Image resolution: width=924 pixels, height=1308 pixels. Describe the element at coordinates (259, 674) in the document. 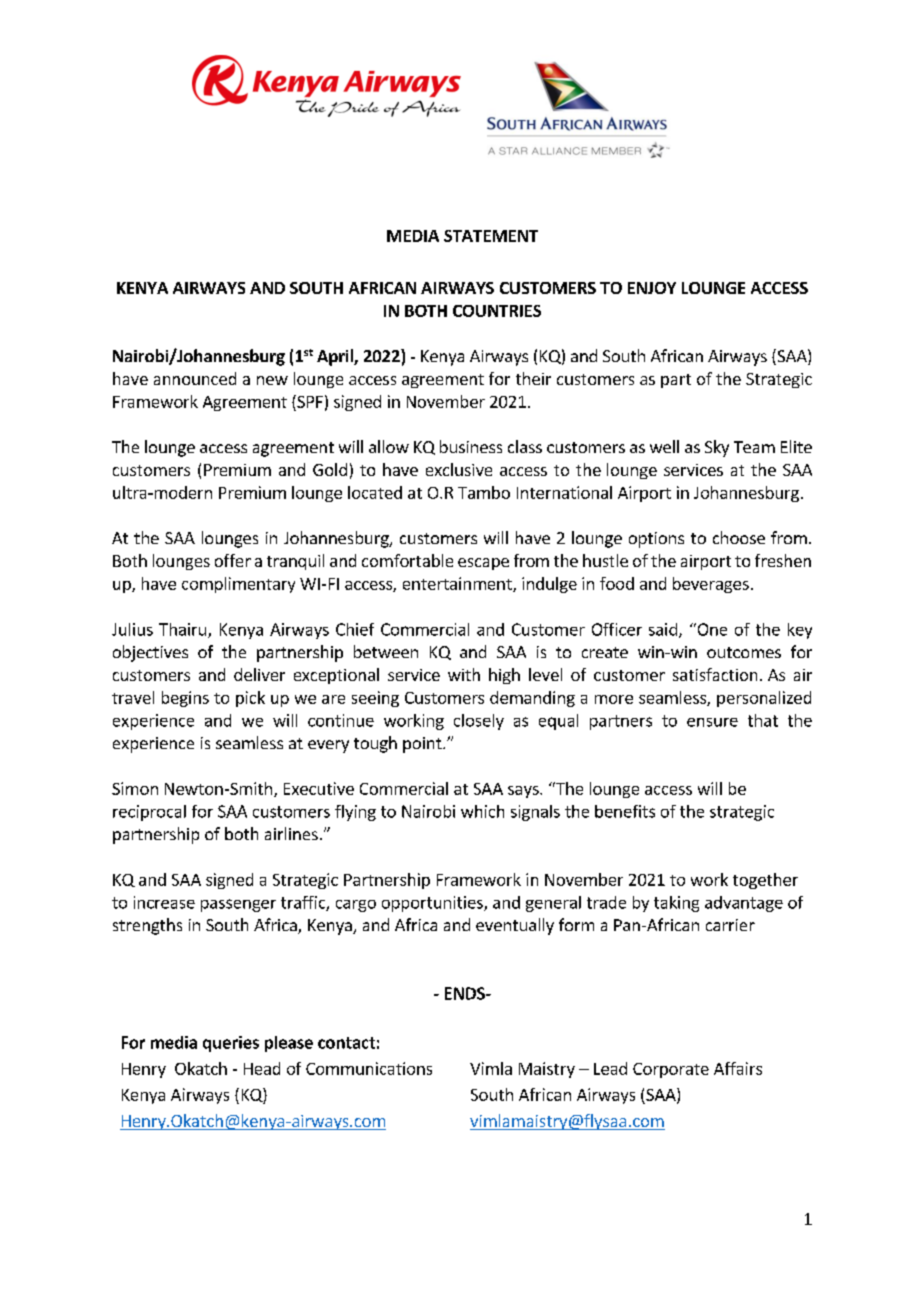

I see `deliver` at that location.
